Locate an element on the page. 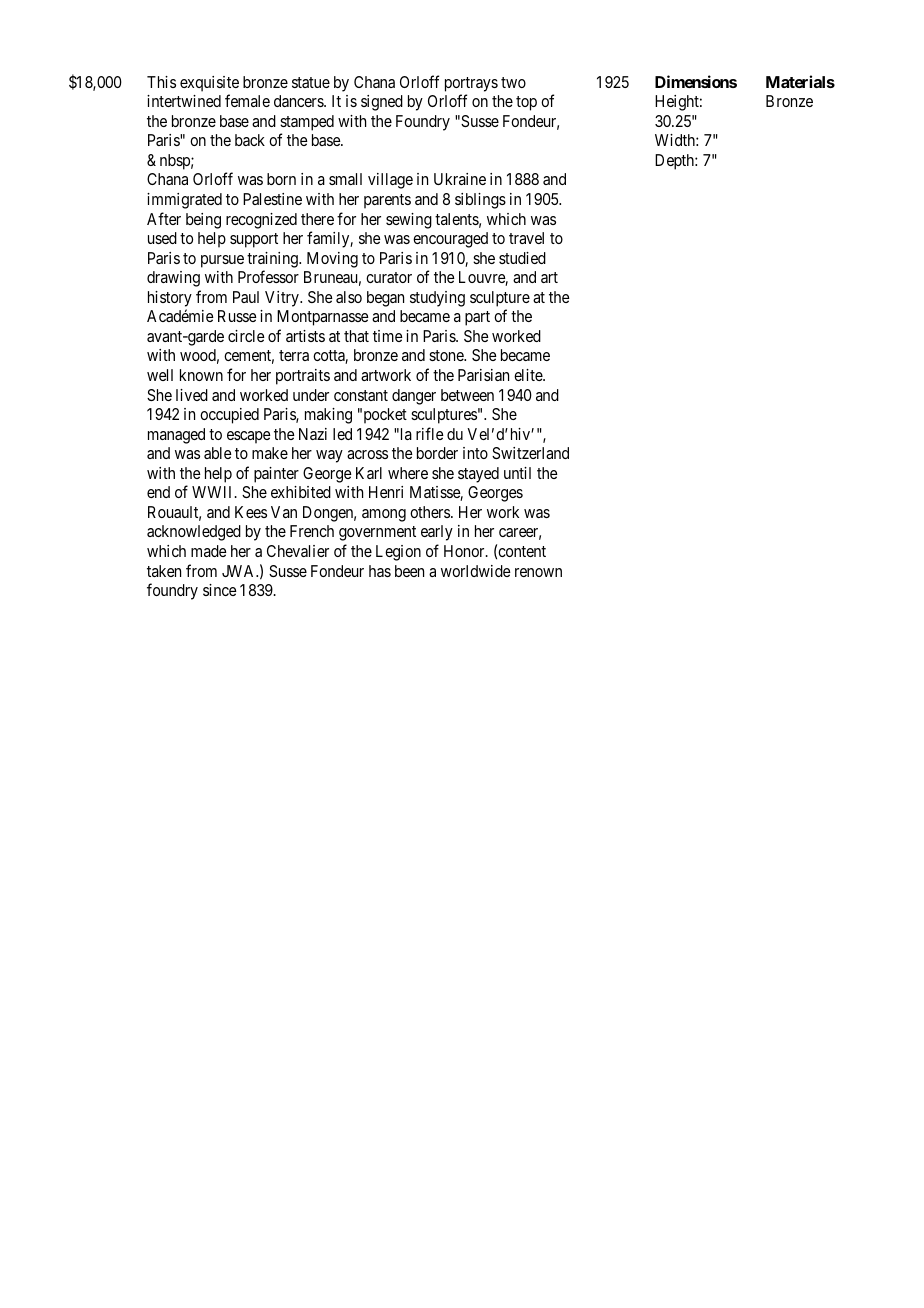 The width and height of the image is (924, 1308). between is located at coordinates (467, 395).
